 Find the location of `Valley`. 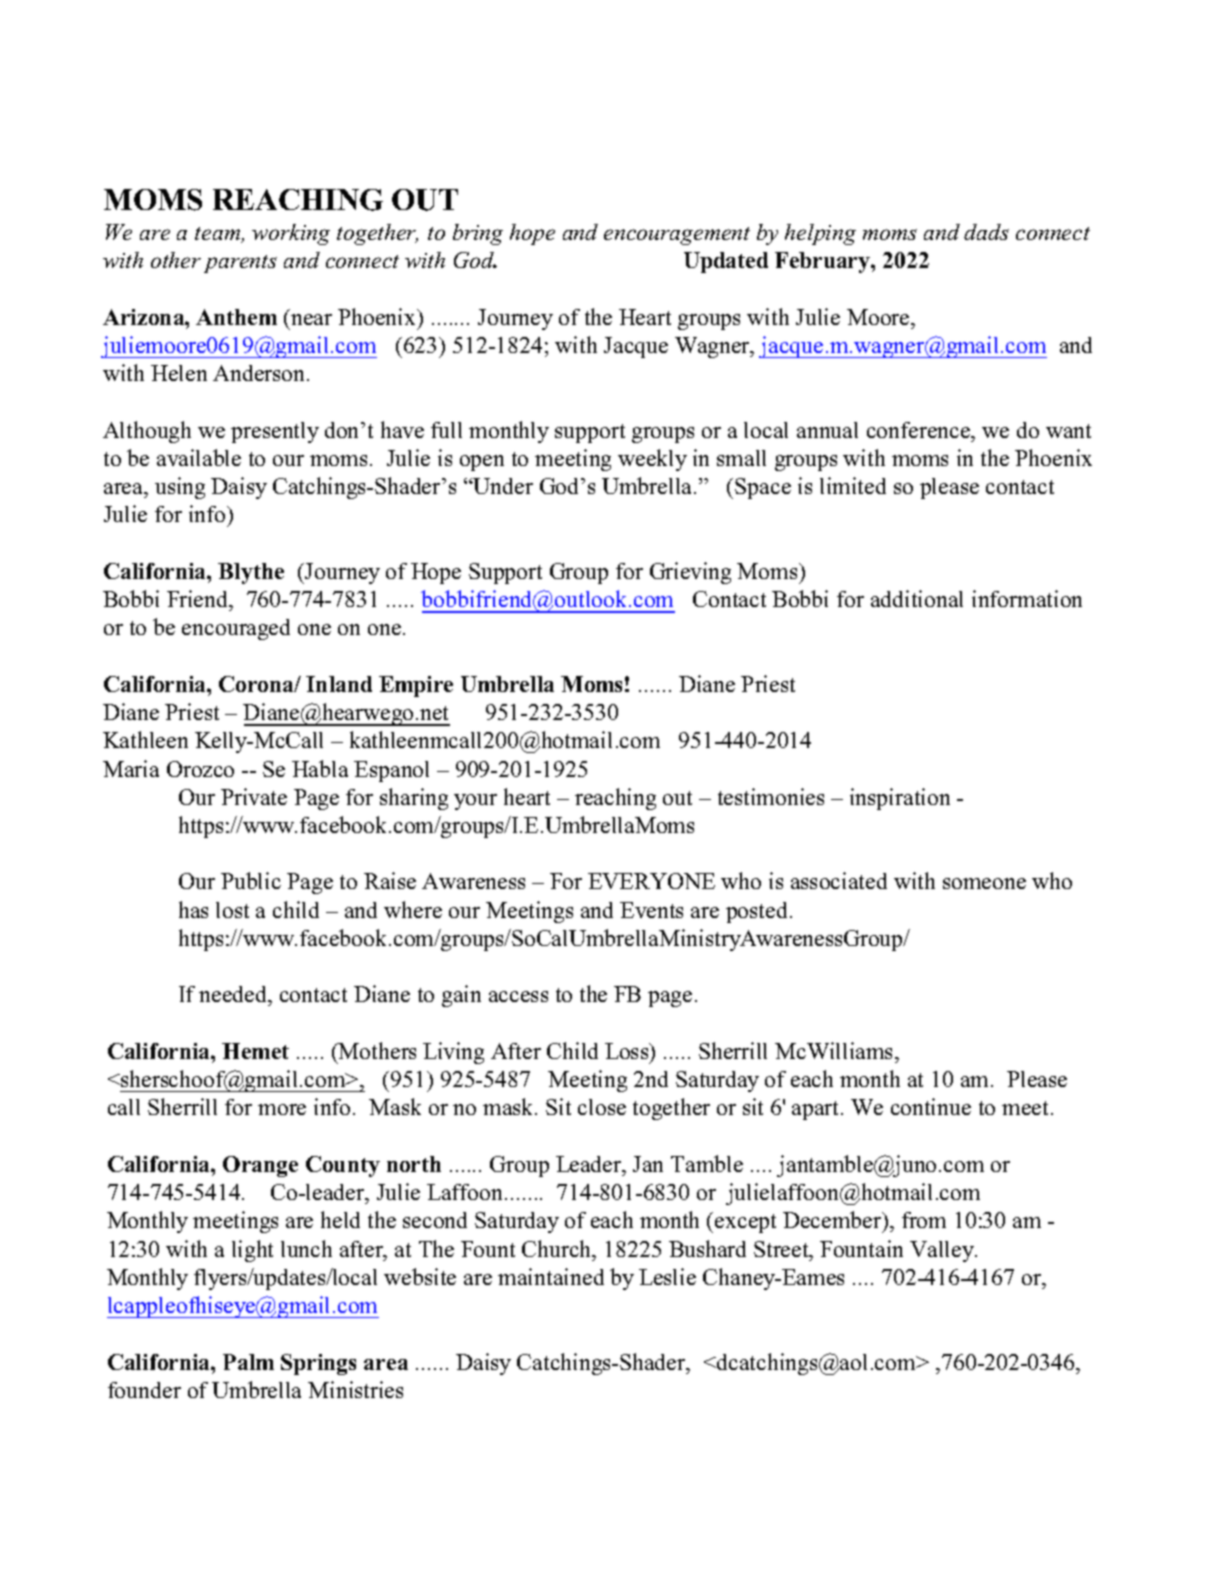

Valley is located at coordinates (943, 1251).
